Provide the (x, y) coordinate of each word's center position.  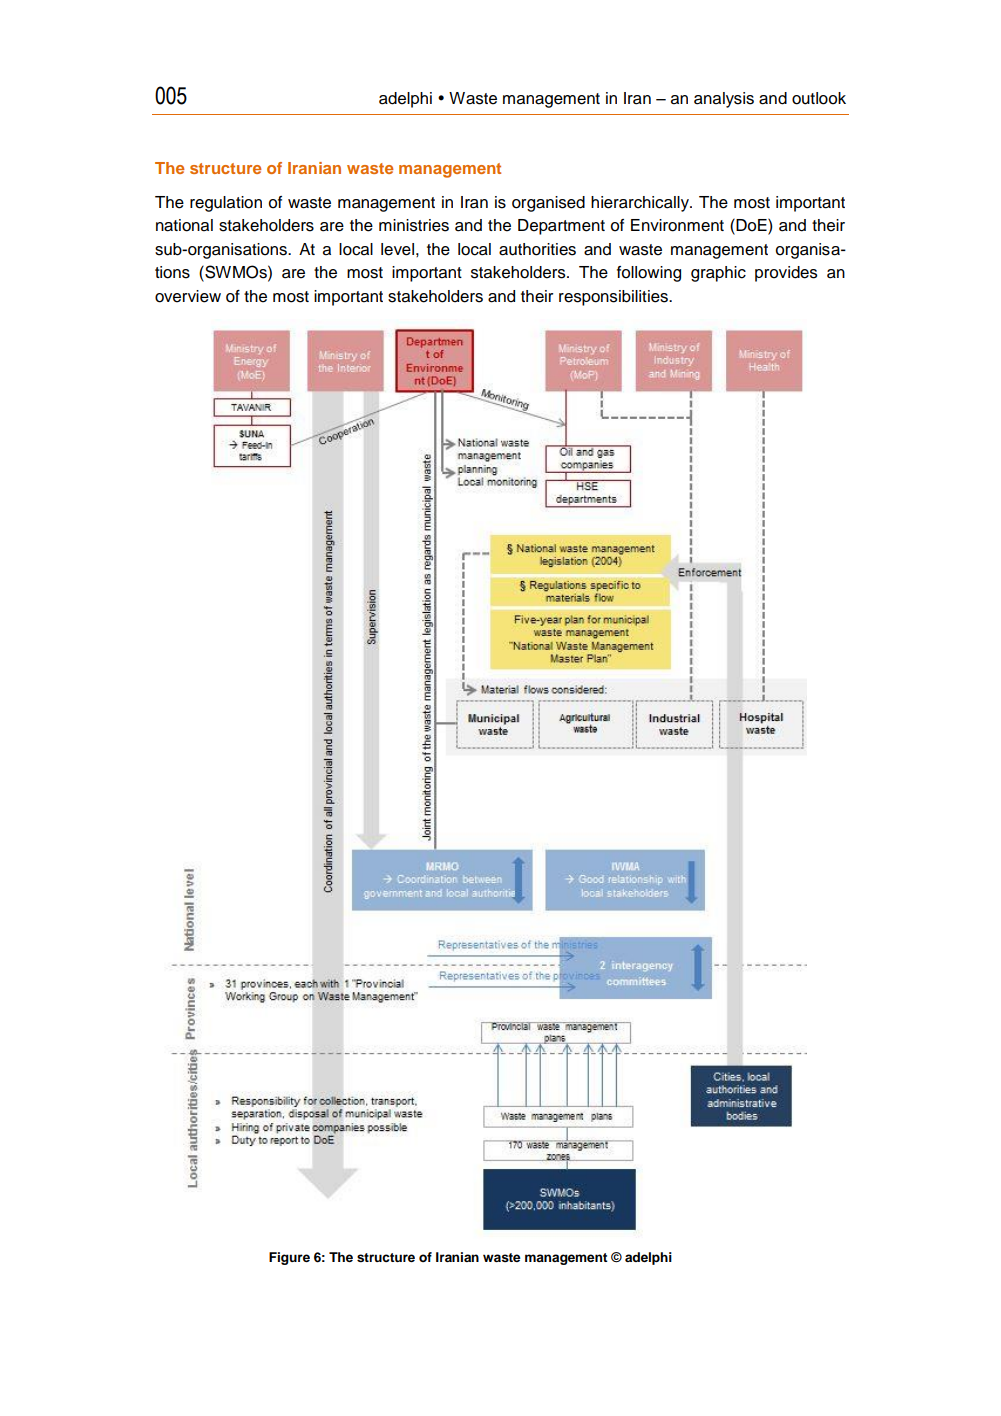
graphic (718, 274)
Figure (289, 1258)
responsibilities (614, 298)
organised (548, 204)
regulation (226, 204)
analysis (724, 100)
